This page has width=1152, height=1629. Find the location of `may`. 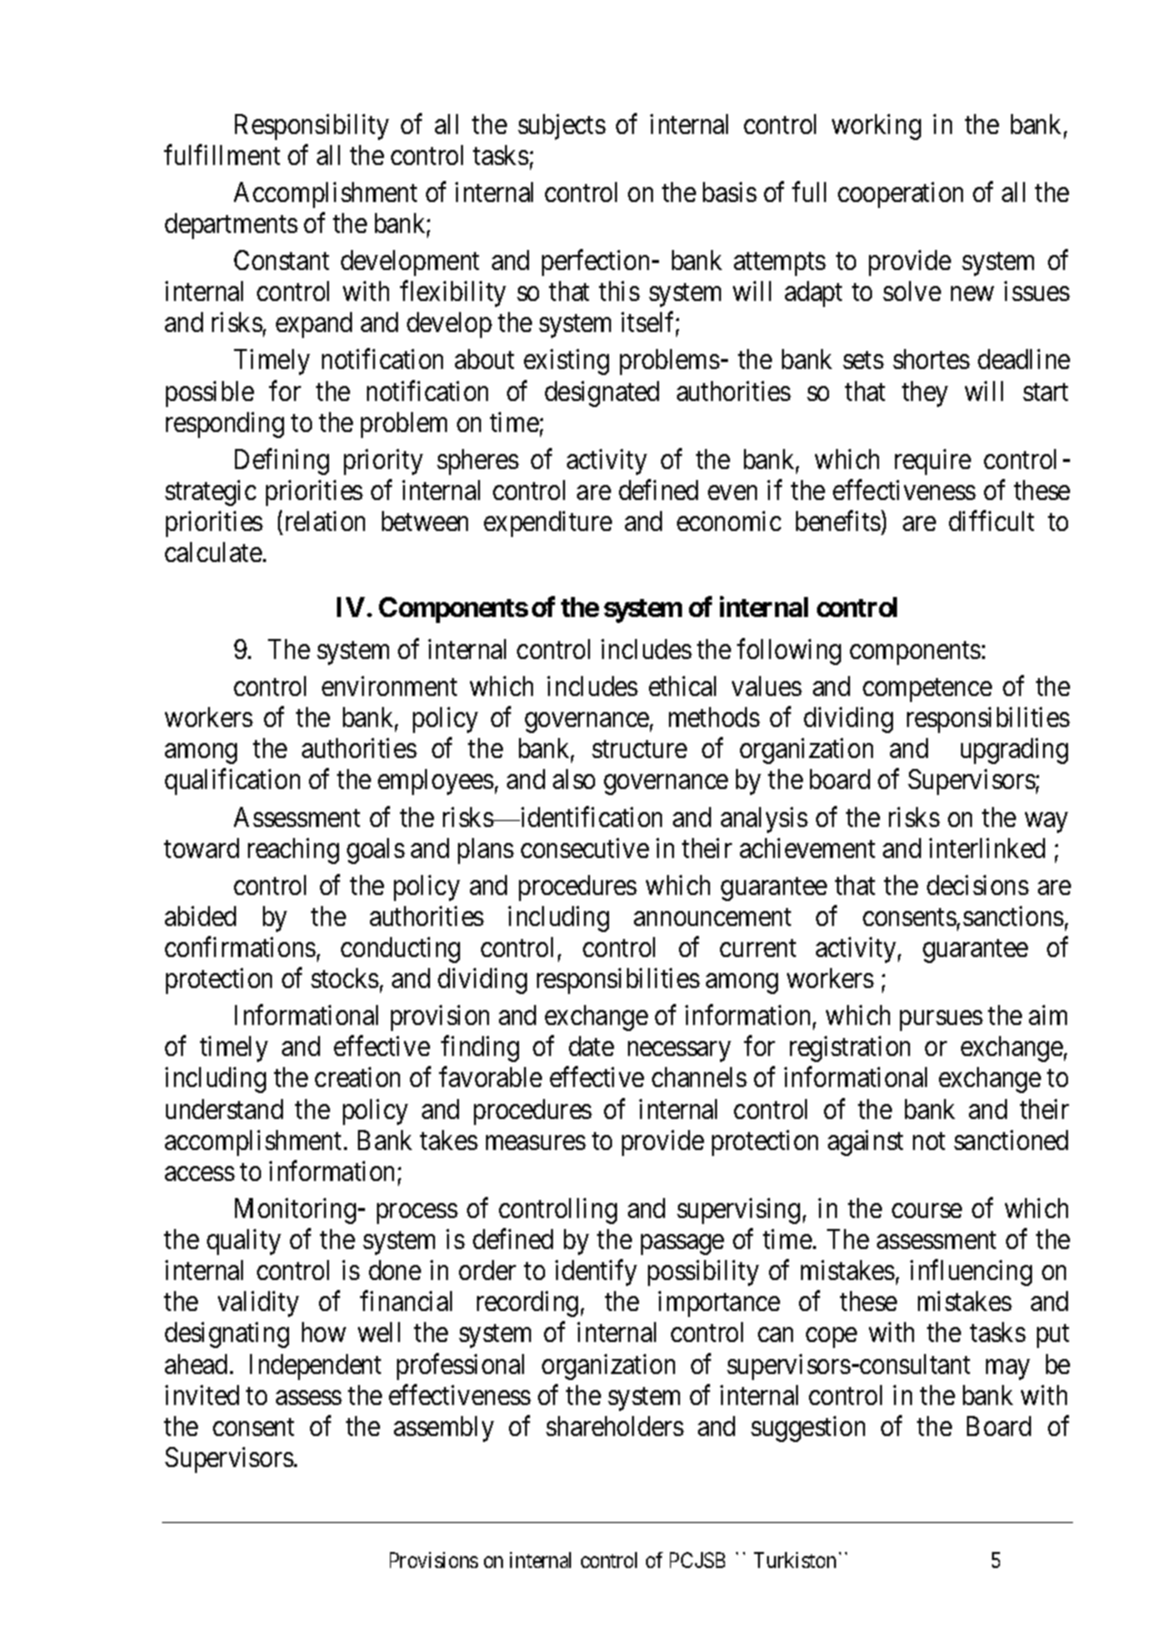

may is located at coordinates (1008, 1369).
